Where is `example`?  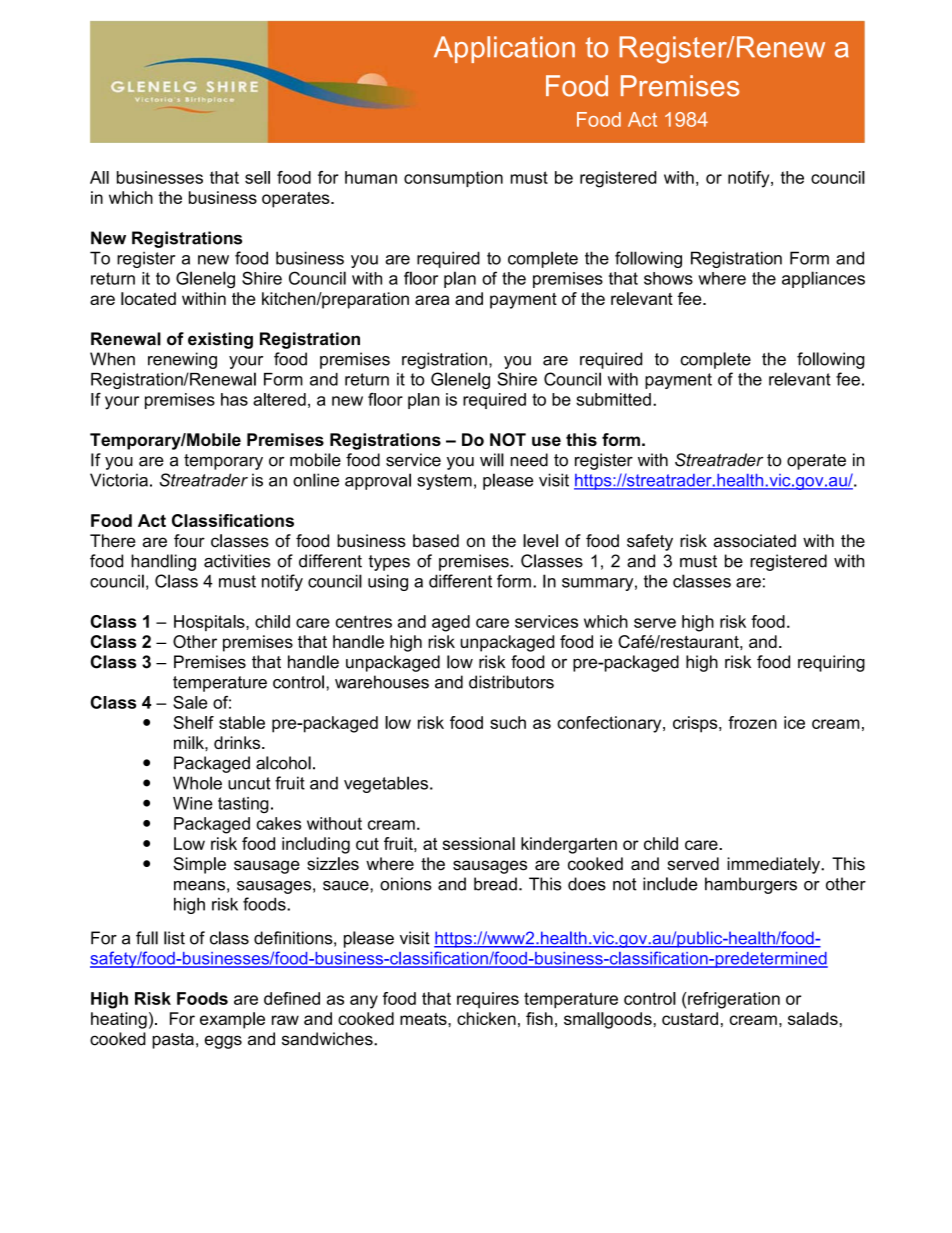 example is located at coordinates (232, 1020).
